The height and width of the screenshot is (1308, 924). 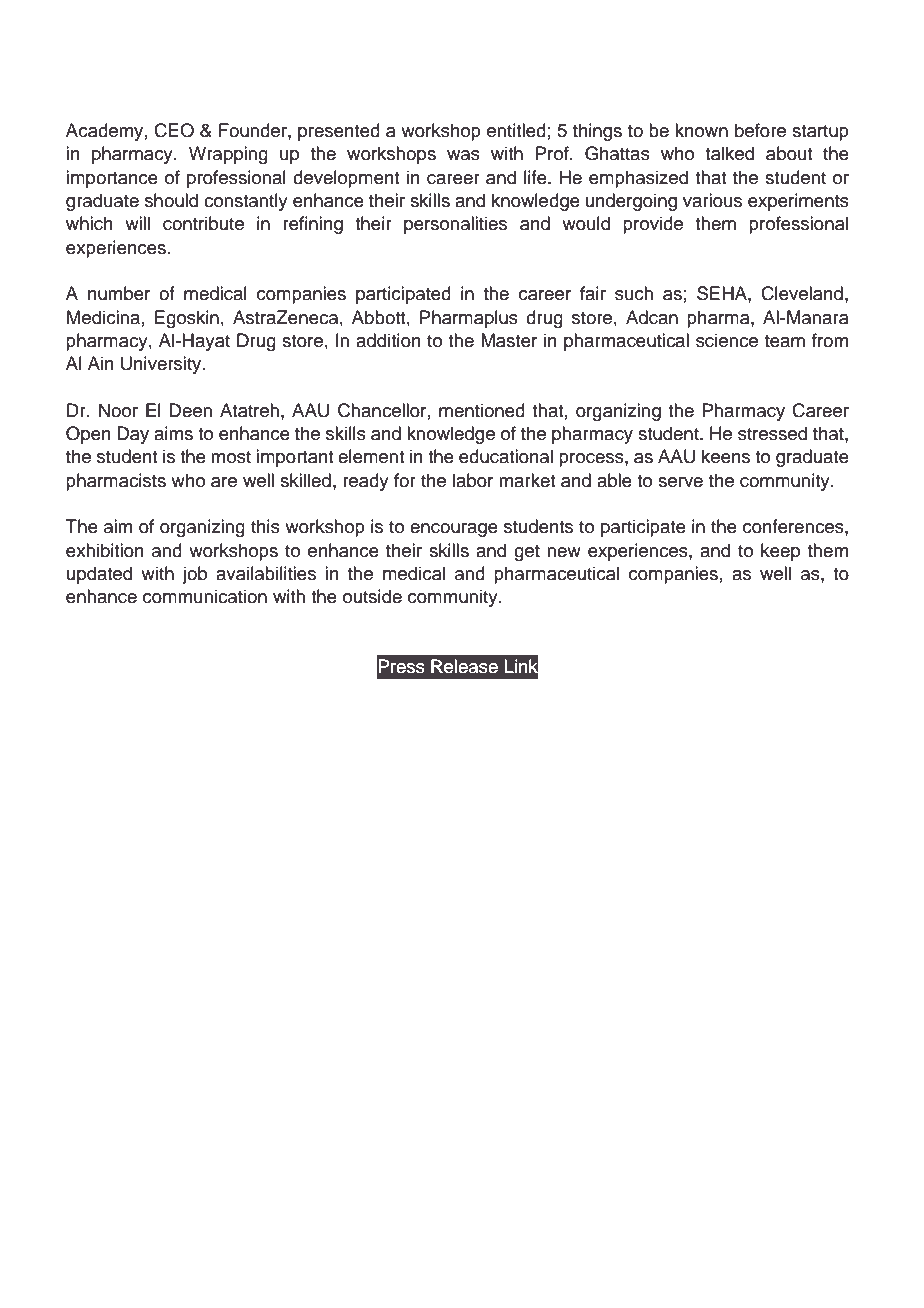 I want to click on Deen, so click(x=190, y=410).
